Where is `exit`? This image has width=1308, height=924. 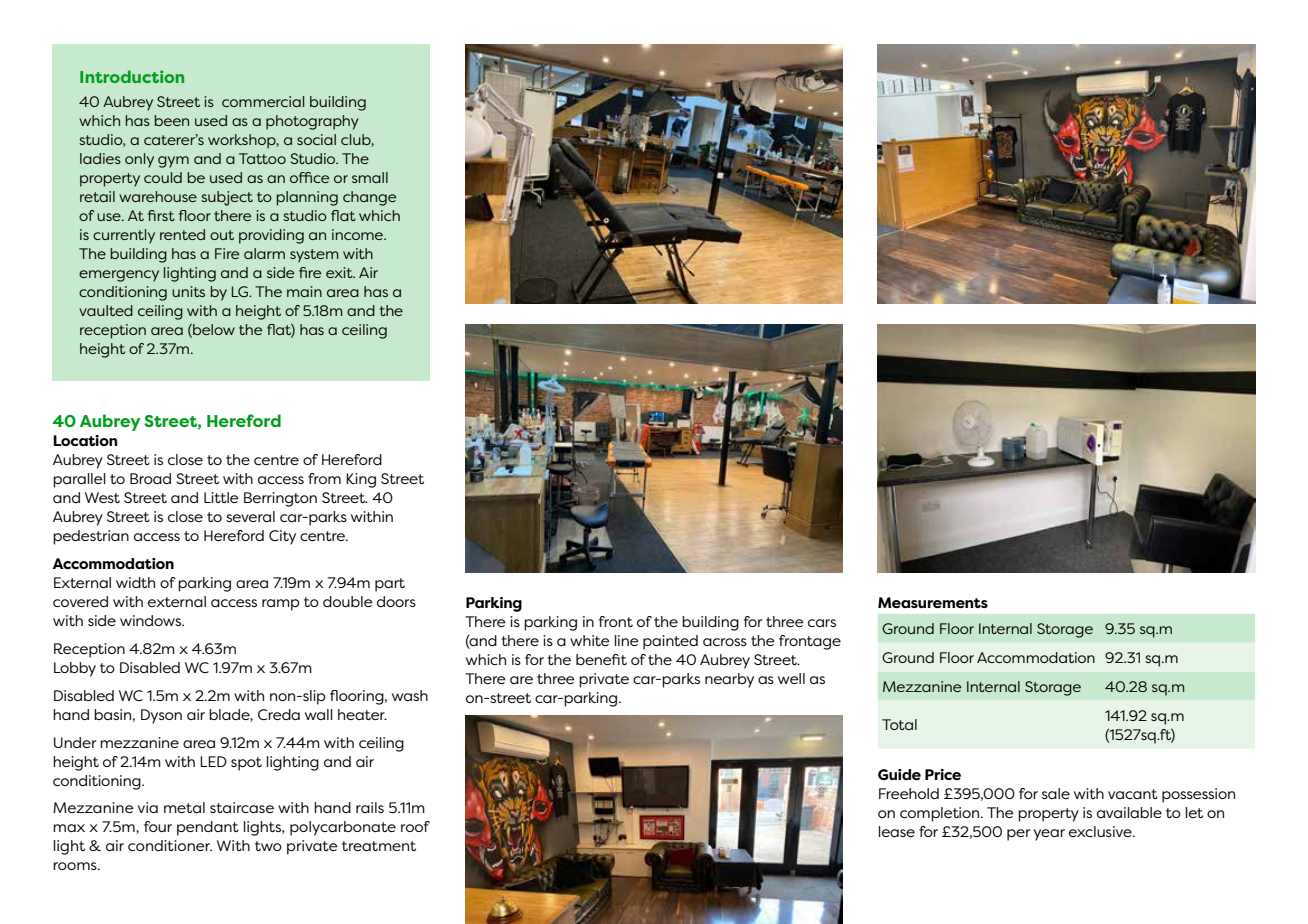
exit is located at coordinates (340, 272).
